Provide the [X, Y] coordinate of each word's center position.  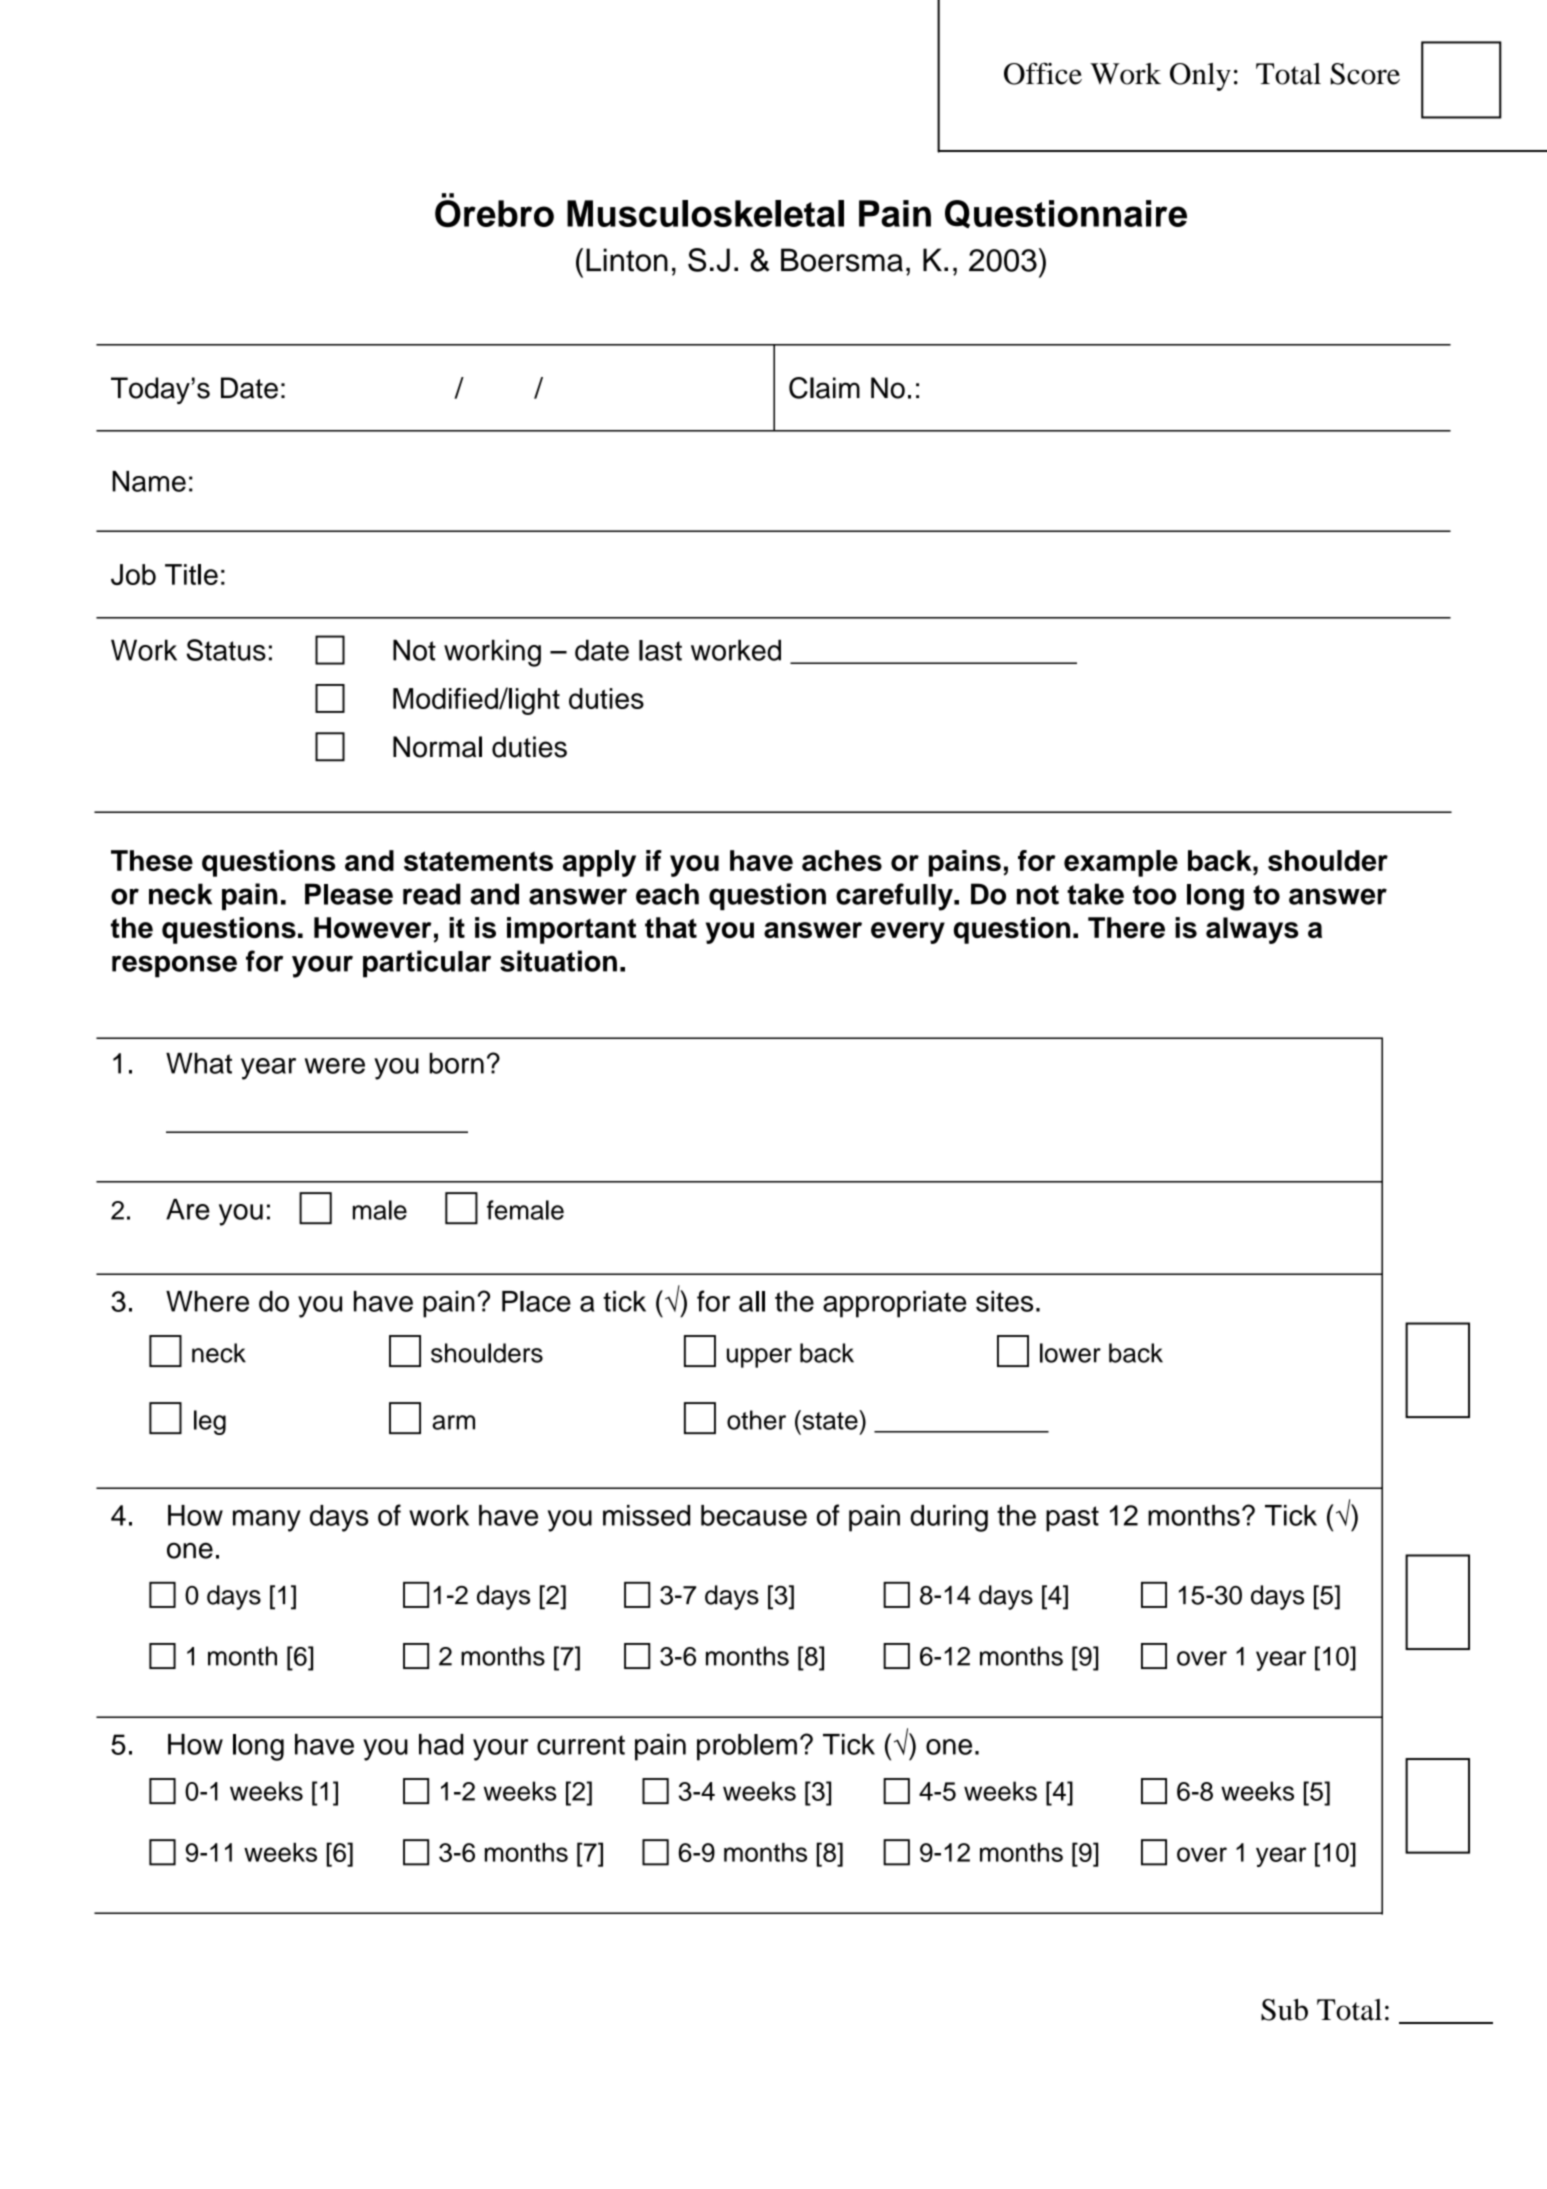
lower [1070, 1353]
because [754, 1515]
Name [149, 481]
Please [349, 894]
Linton [627, 260]
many [267, 1521]
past [1072, 1519]
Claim [824, 388]
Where [207, 1301]
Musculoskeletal [705, 213]
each [667, 894]
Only [1200, 77]
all [752, 1301]
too [1154, 895]
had [441, 1744]
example [1121, 863]
